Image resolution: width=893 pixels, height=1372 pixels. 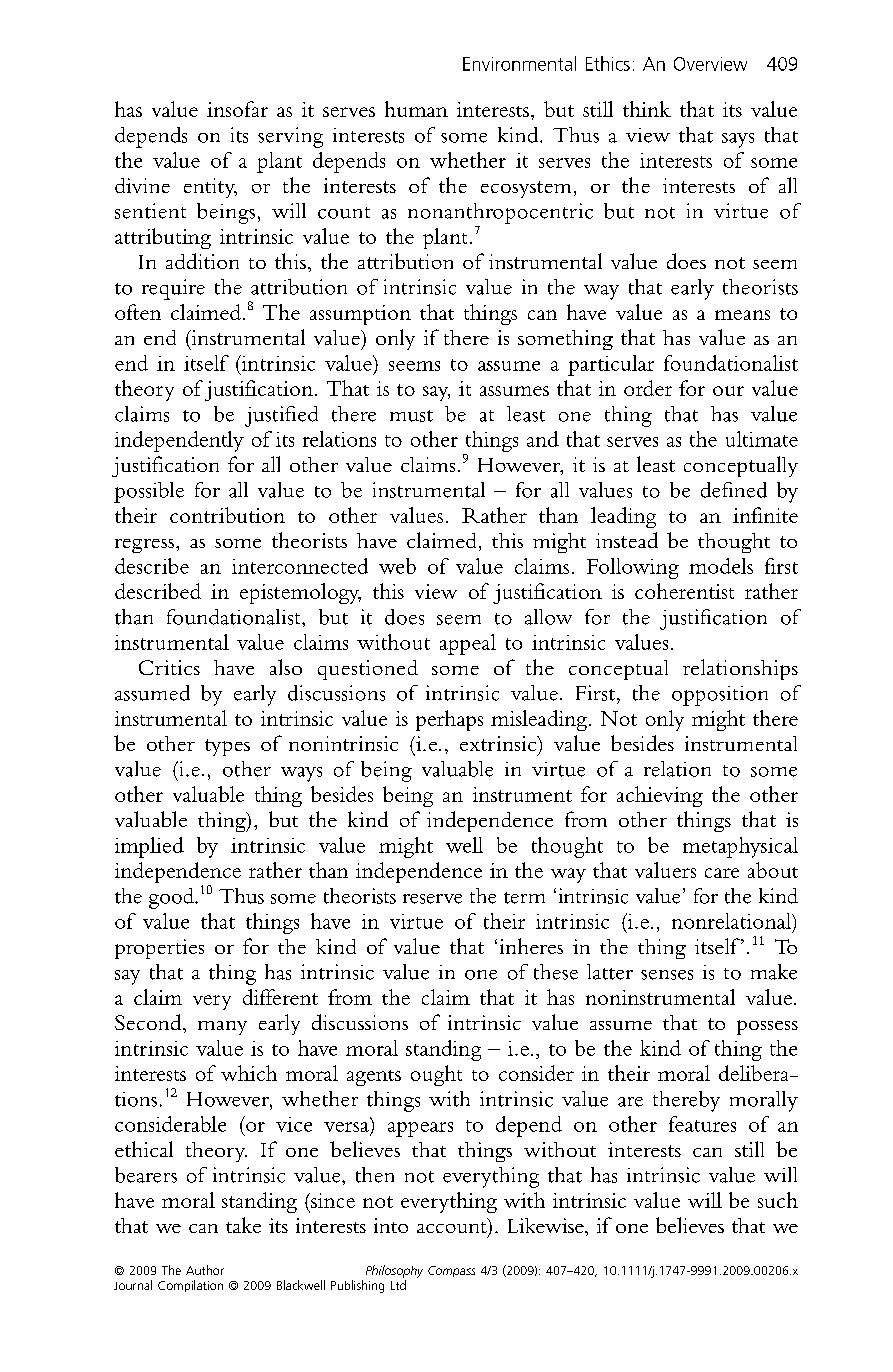 What do you see at coordinates (411, 416) in the screenshot?
I see `must` at bounding box center [411, 416].
